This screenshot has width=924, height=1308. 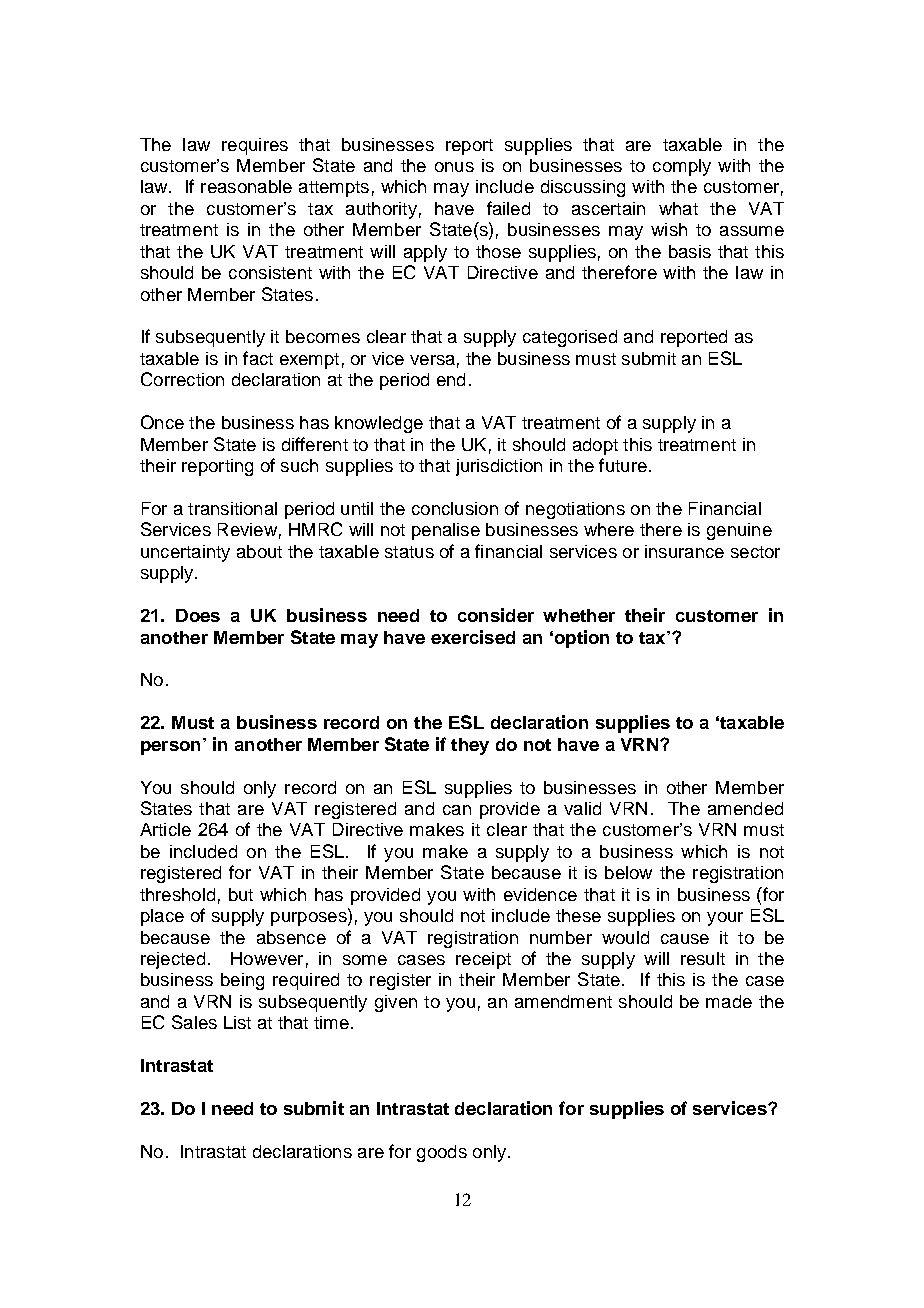 I want to click on reasonable, so click(x=246, y=186).
